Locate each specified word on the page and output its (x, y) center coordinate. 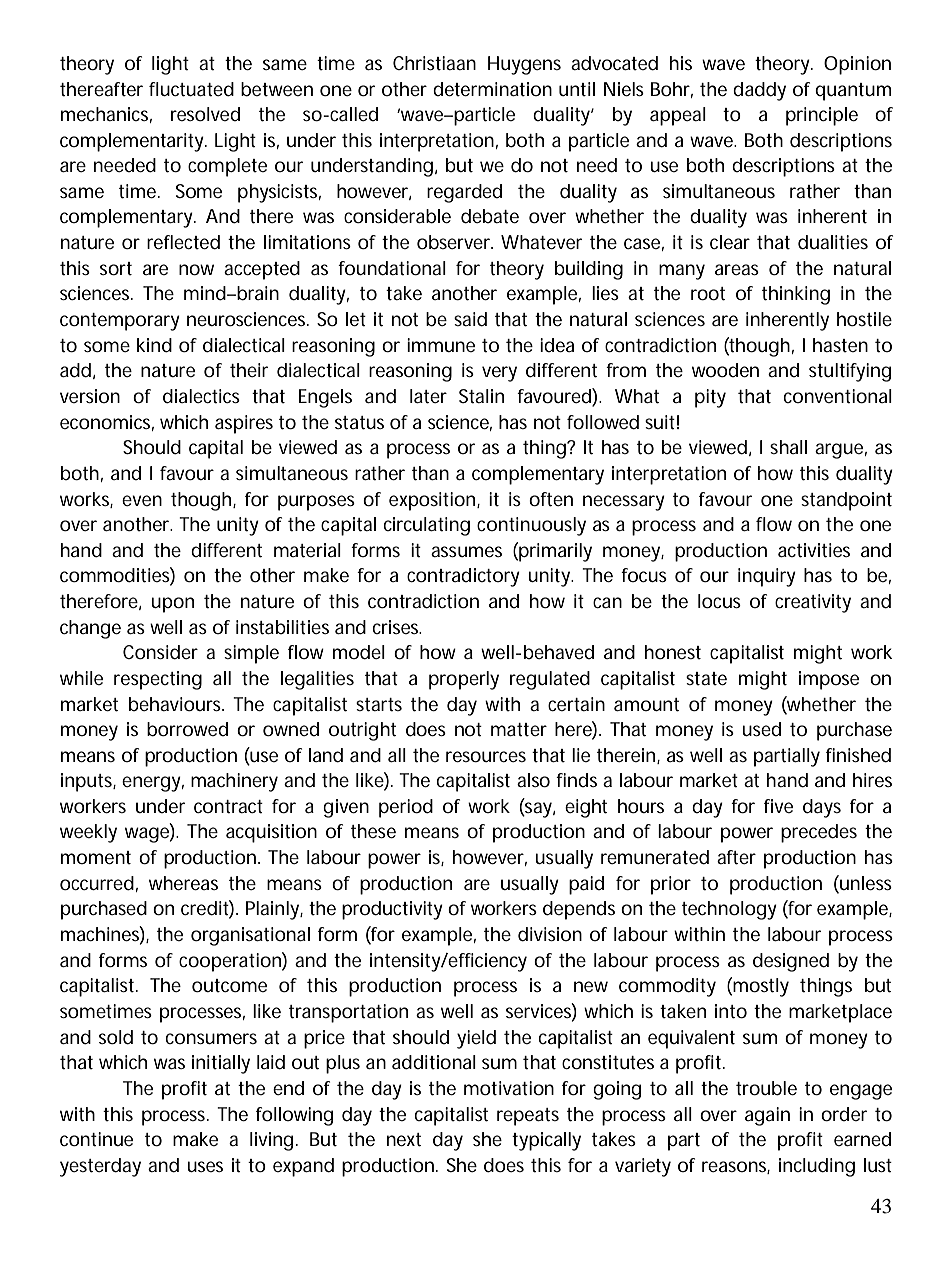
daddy (759, 91)
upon (172, 605)
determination (492, 89)
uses (205, 1166)
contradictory (463, 577)
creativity (813, 603)
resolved (205, 114)
